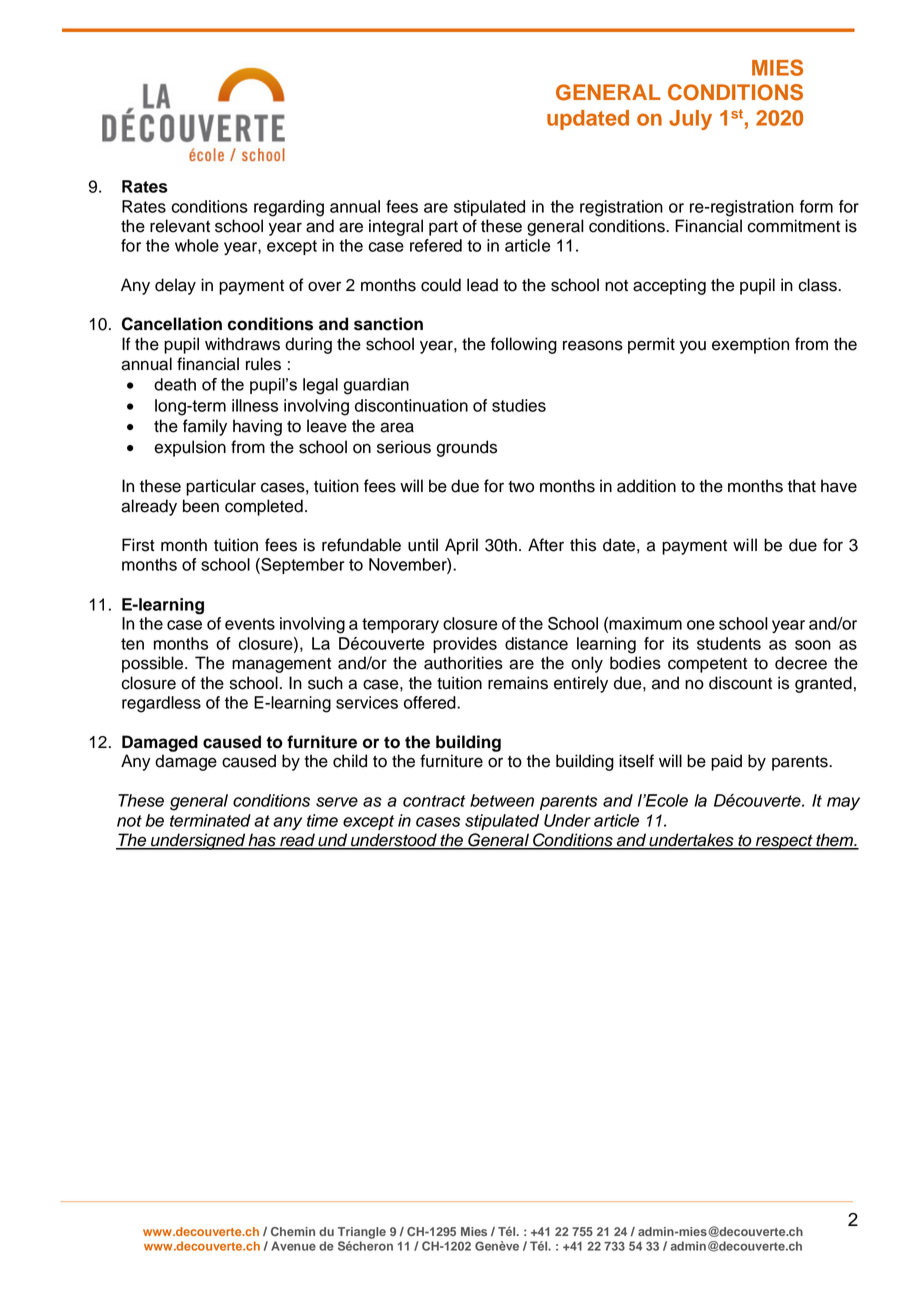 This screenshot has height=1308, width=924. What do you see at coordinates (784, 842) in the screenshot?
I see `respect` at bounding box center [784, 842].
